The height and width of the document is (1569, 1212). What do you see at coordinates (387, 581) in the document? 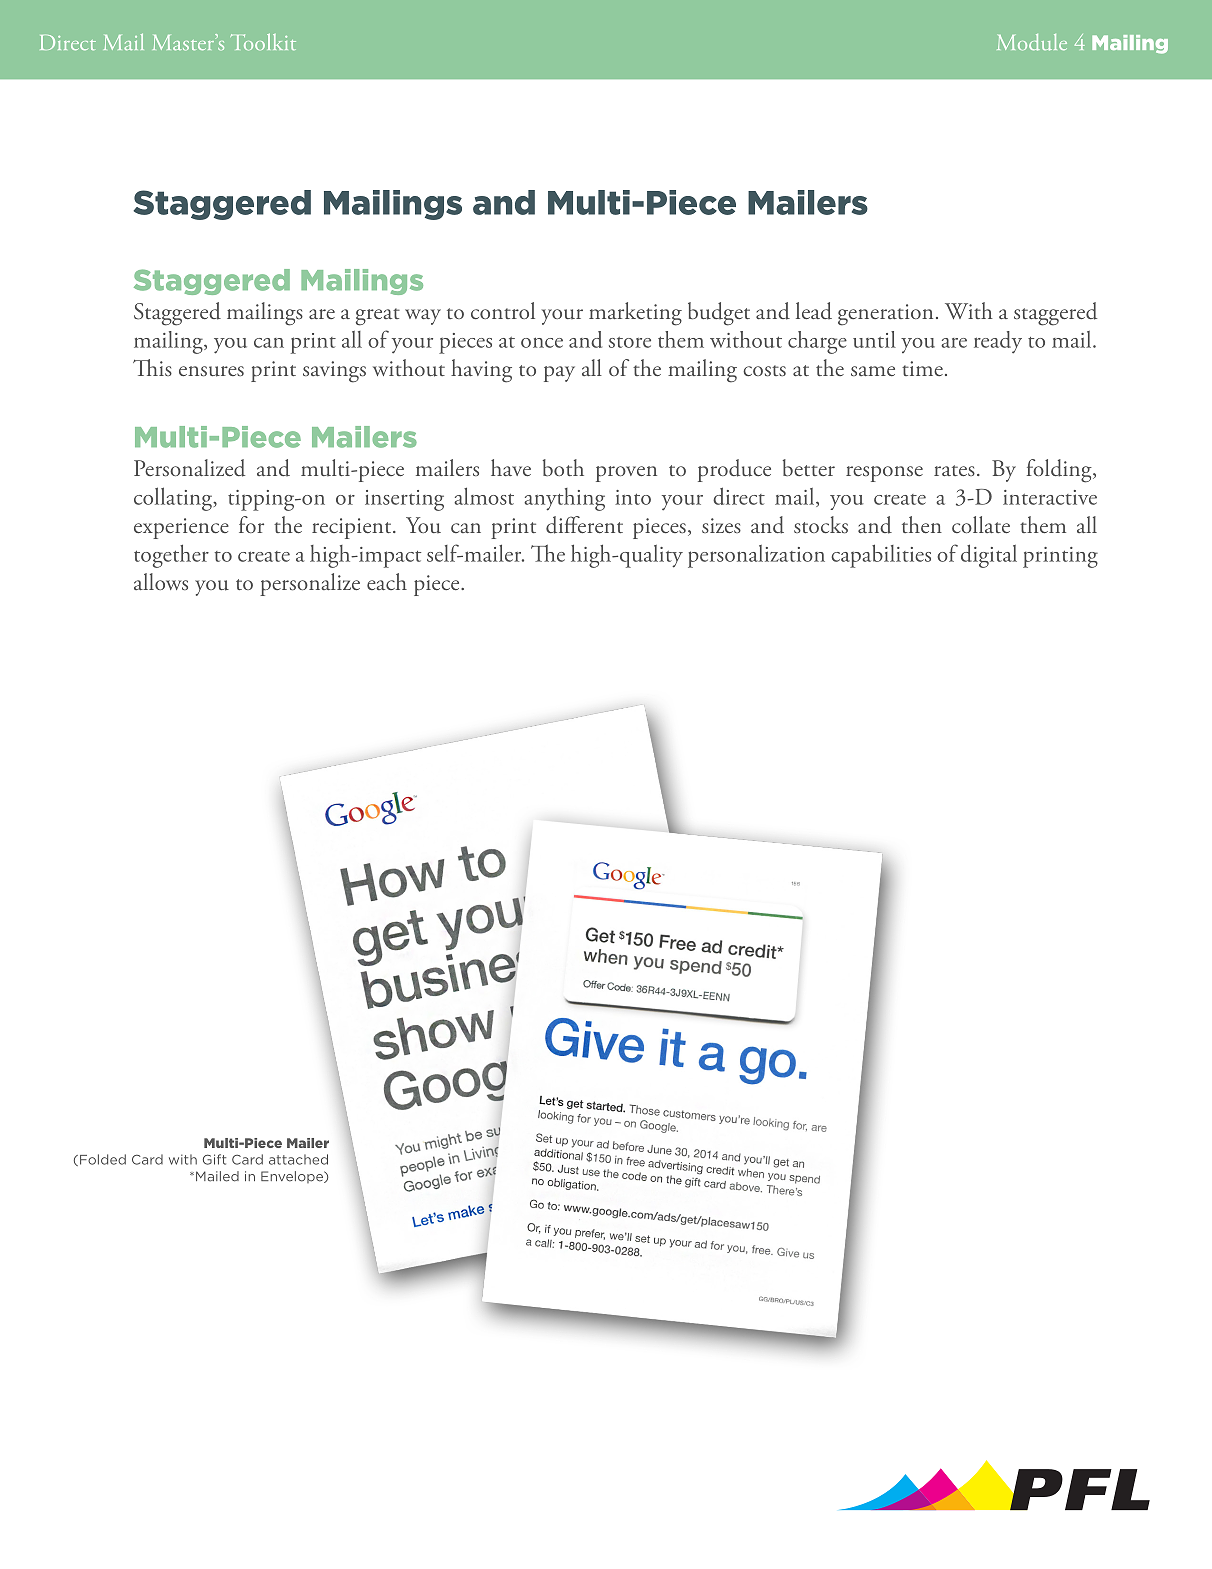
I see `each` at bounding box center [387, 581].
